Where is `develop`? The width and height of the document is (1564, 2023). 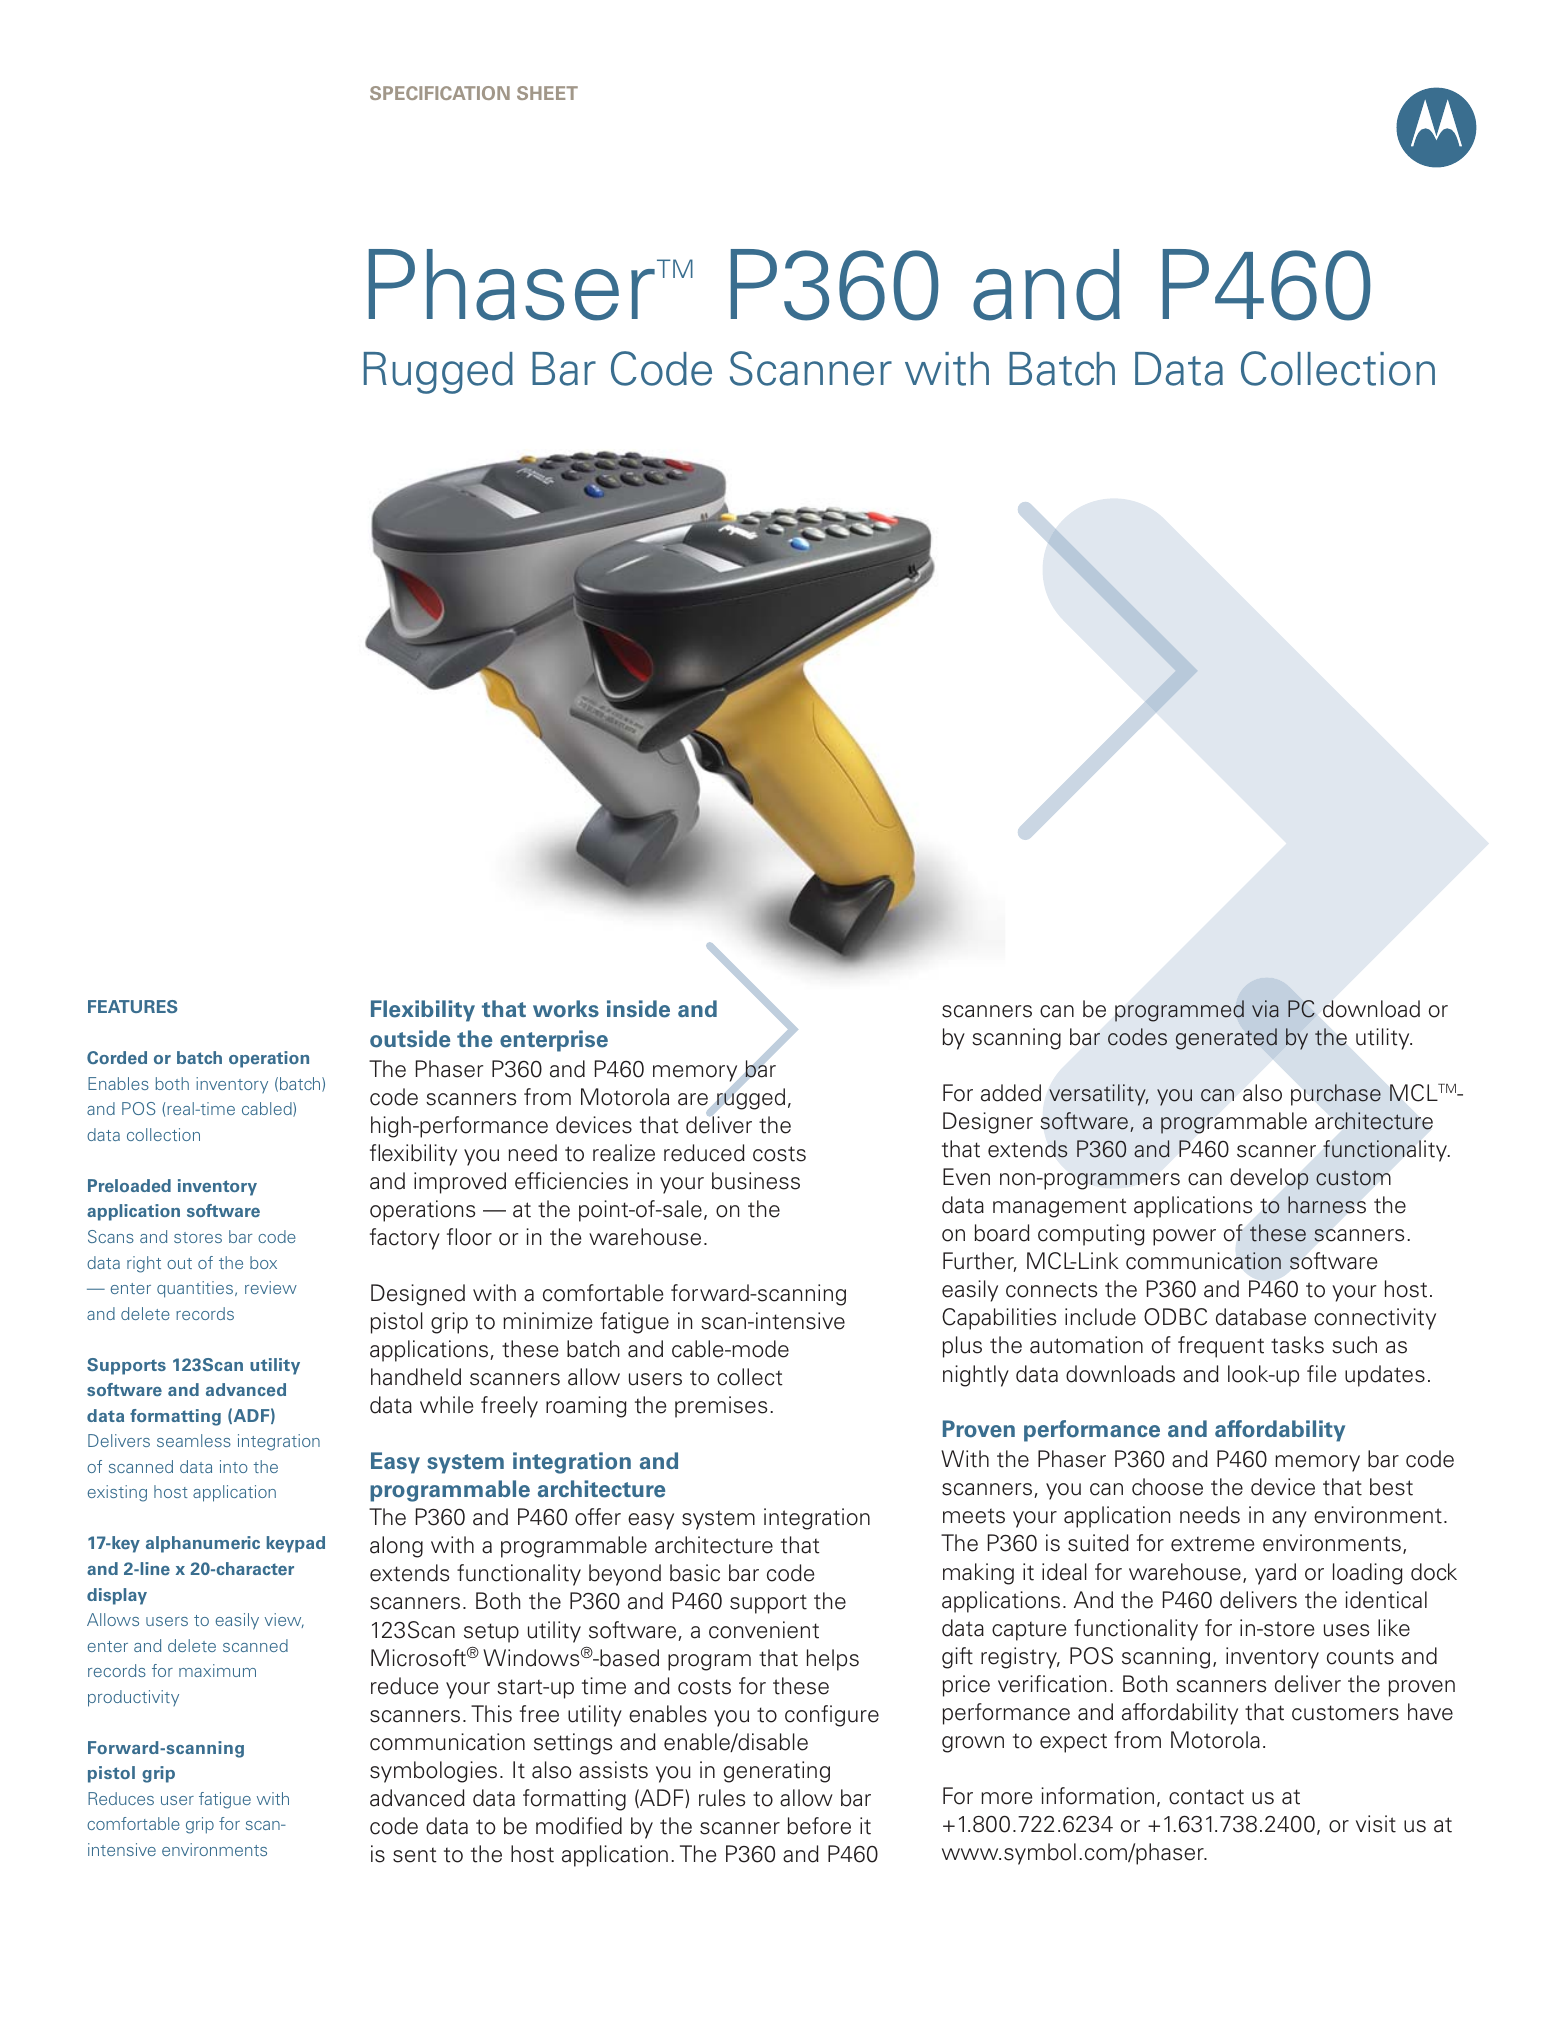 develop is located at coordinates (1269, 1179).
